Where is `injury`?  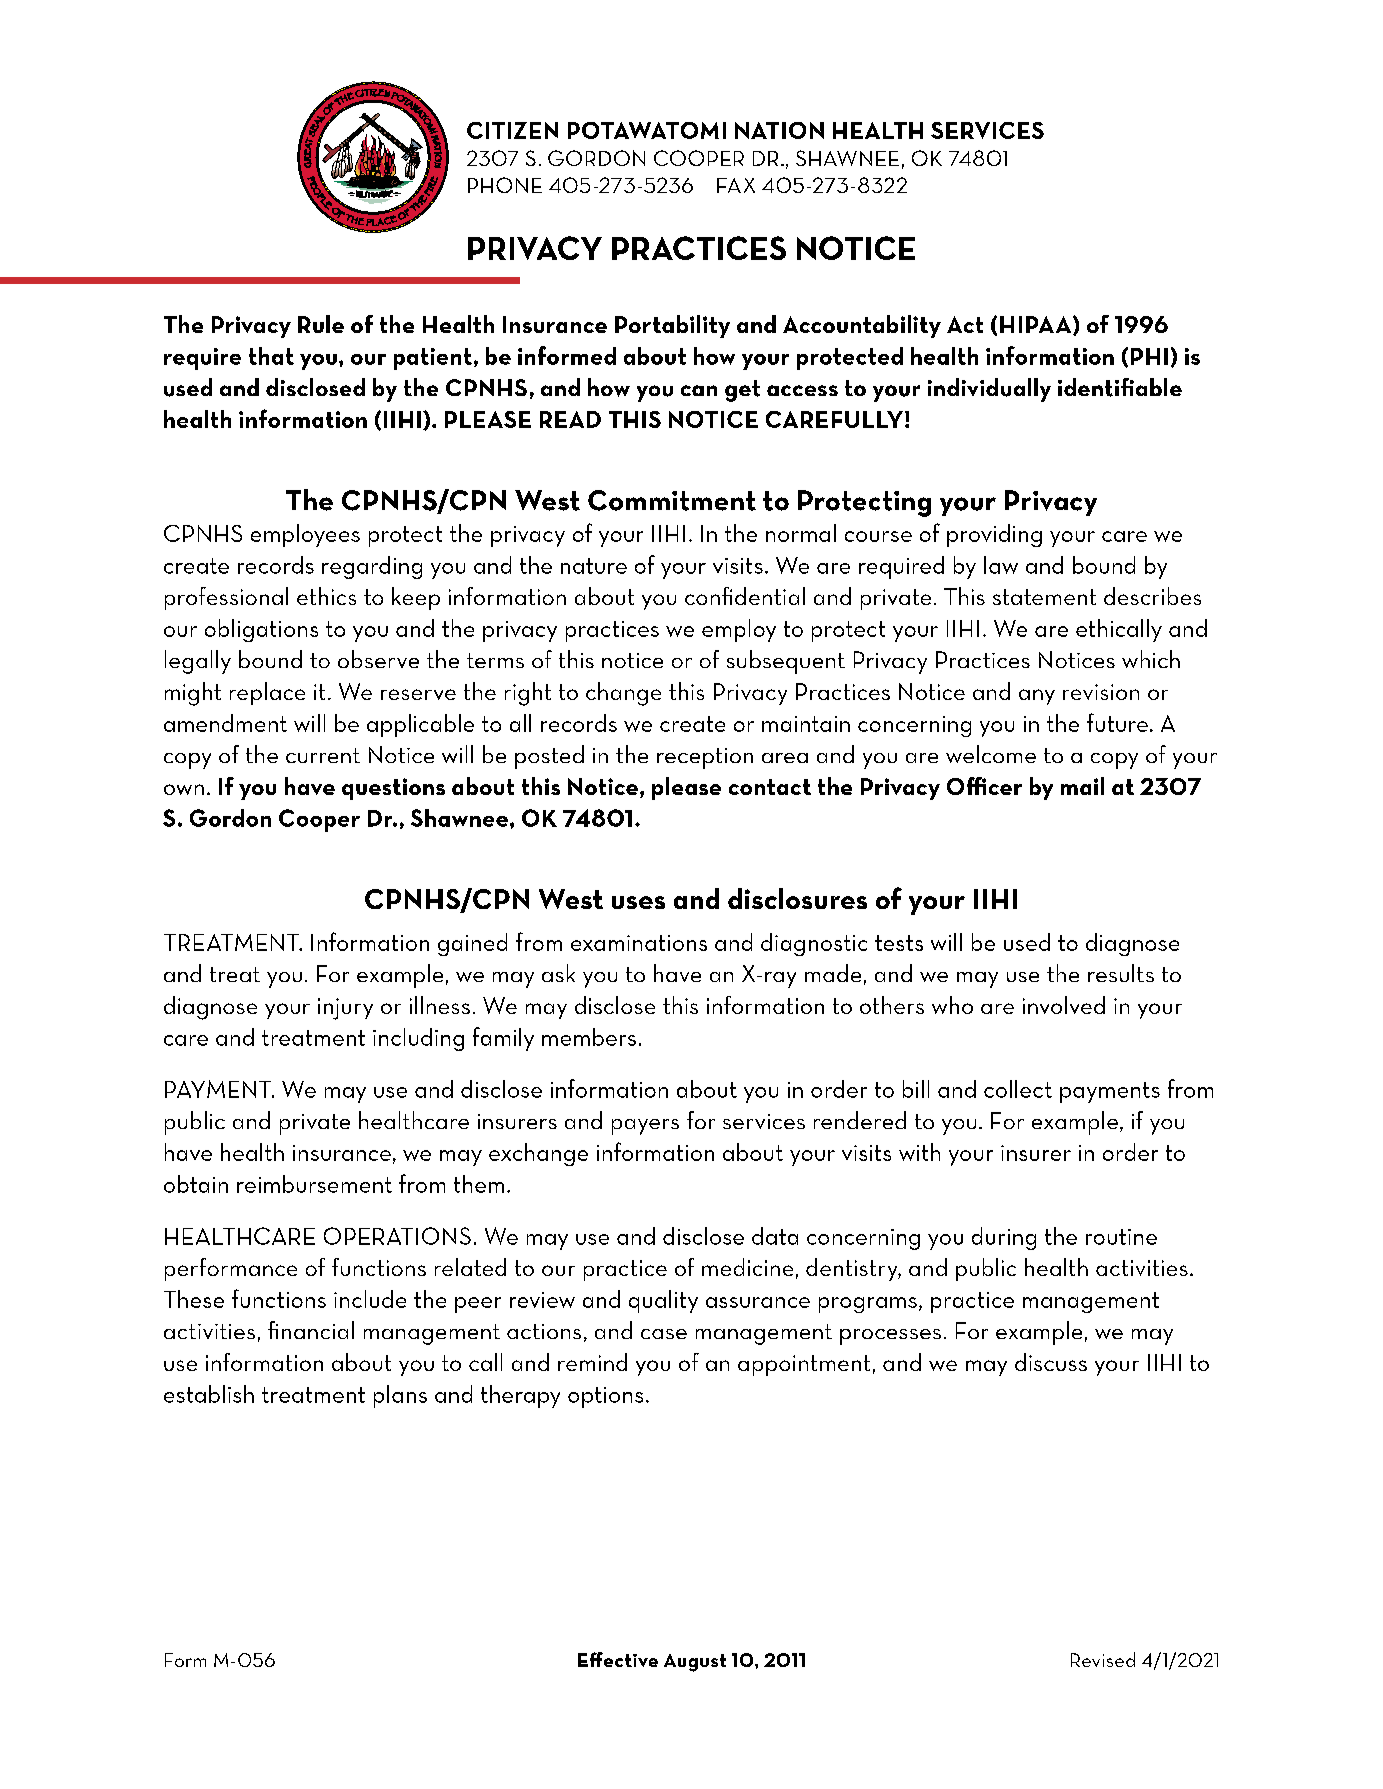 injury is located at coordinates (345, 1009).
